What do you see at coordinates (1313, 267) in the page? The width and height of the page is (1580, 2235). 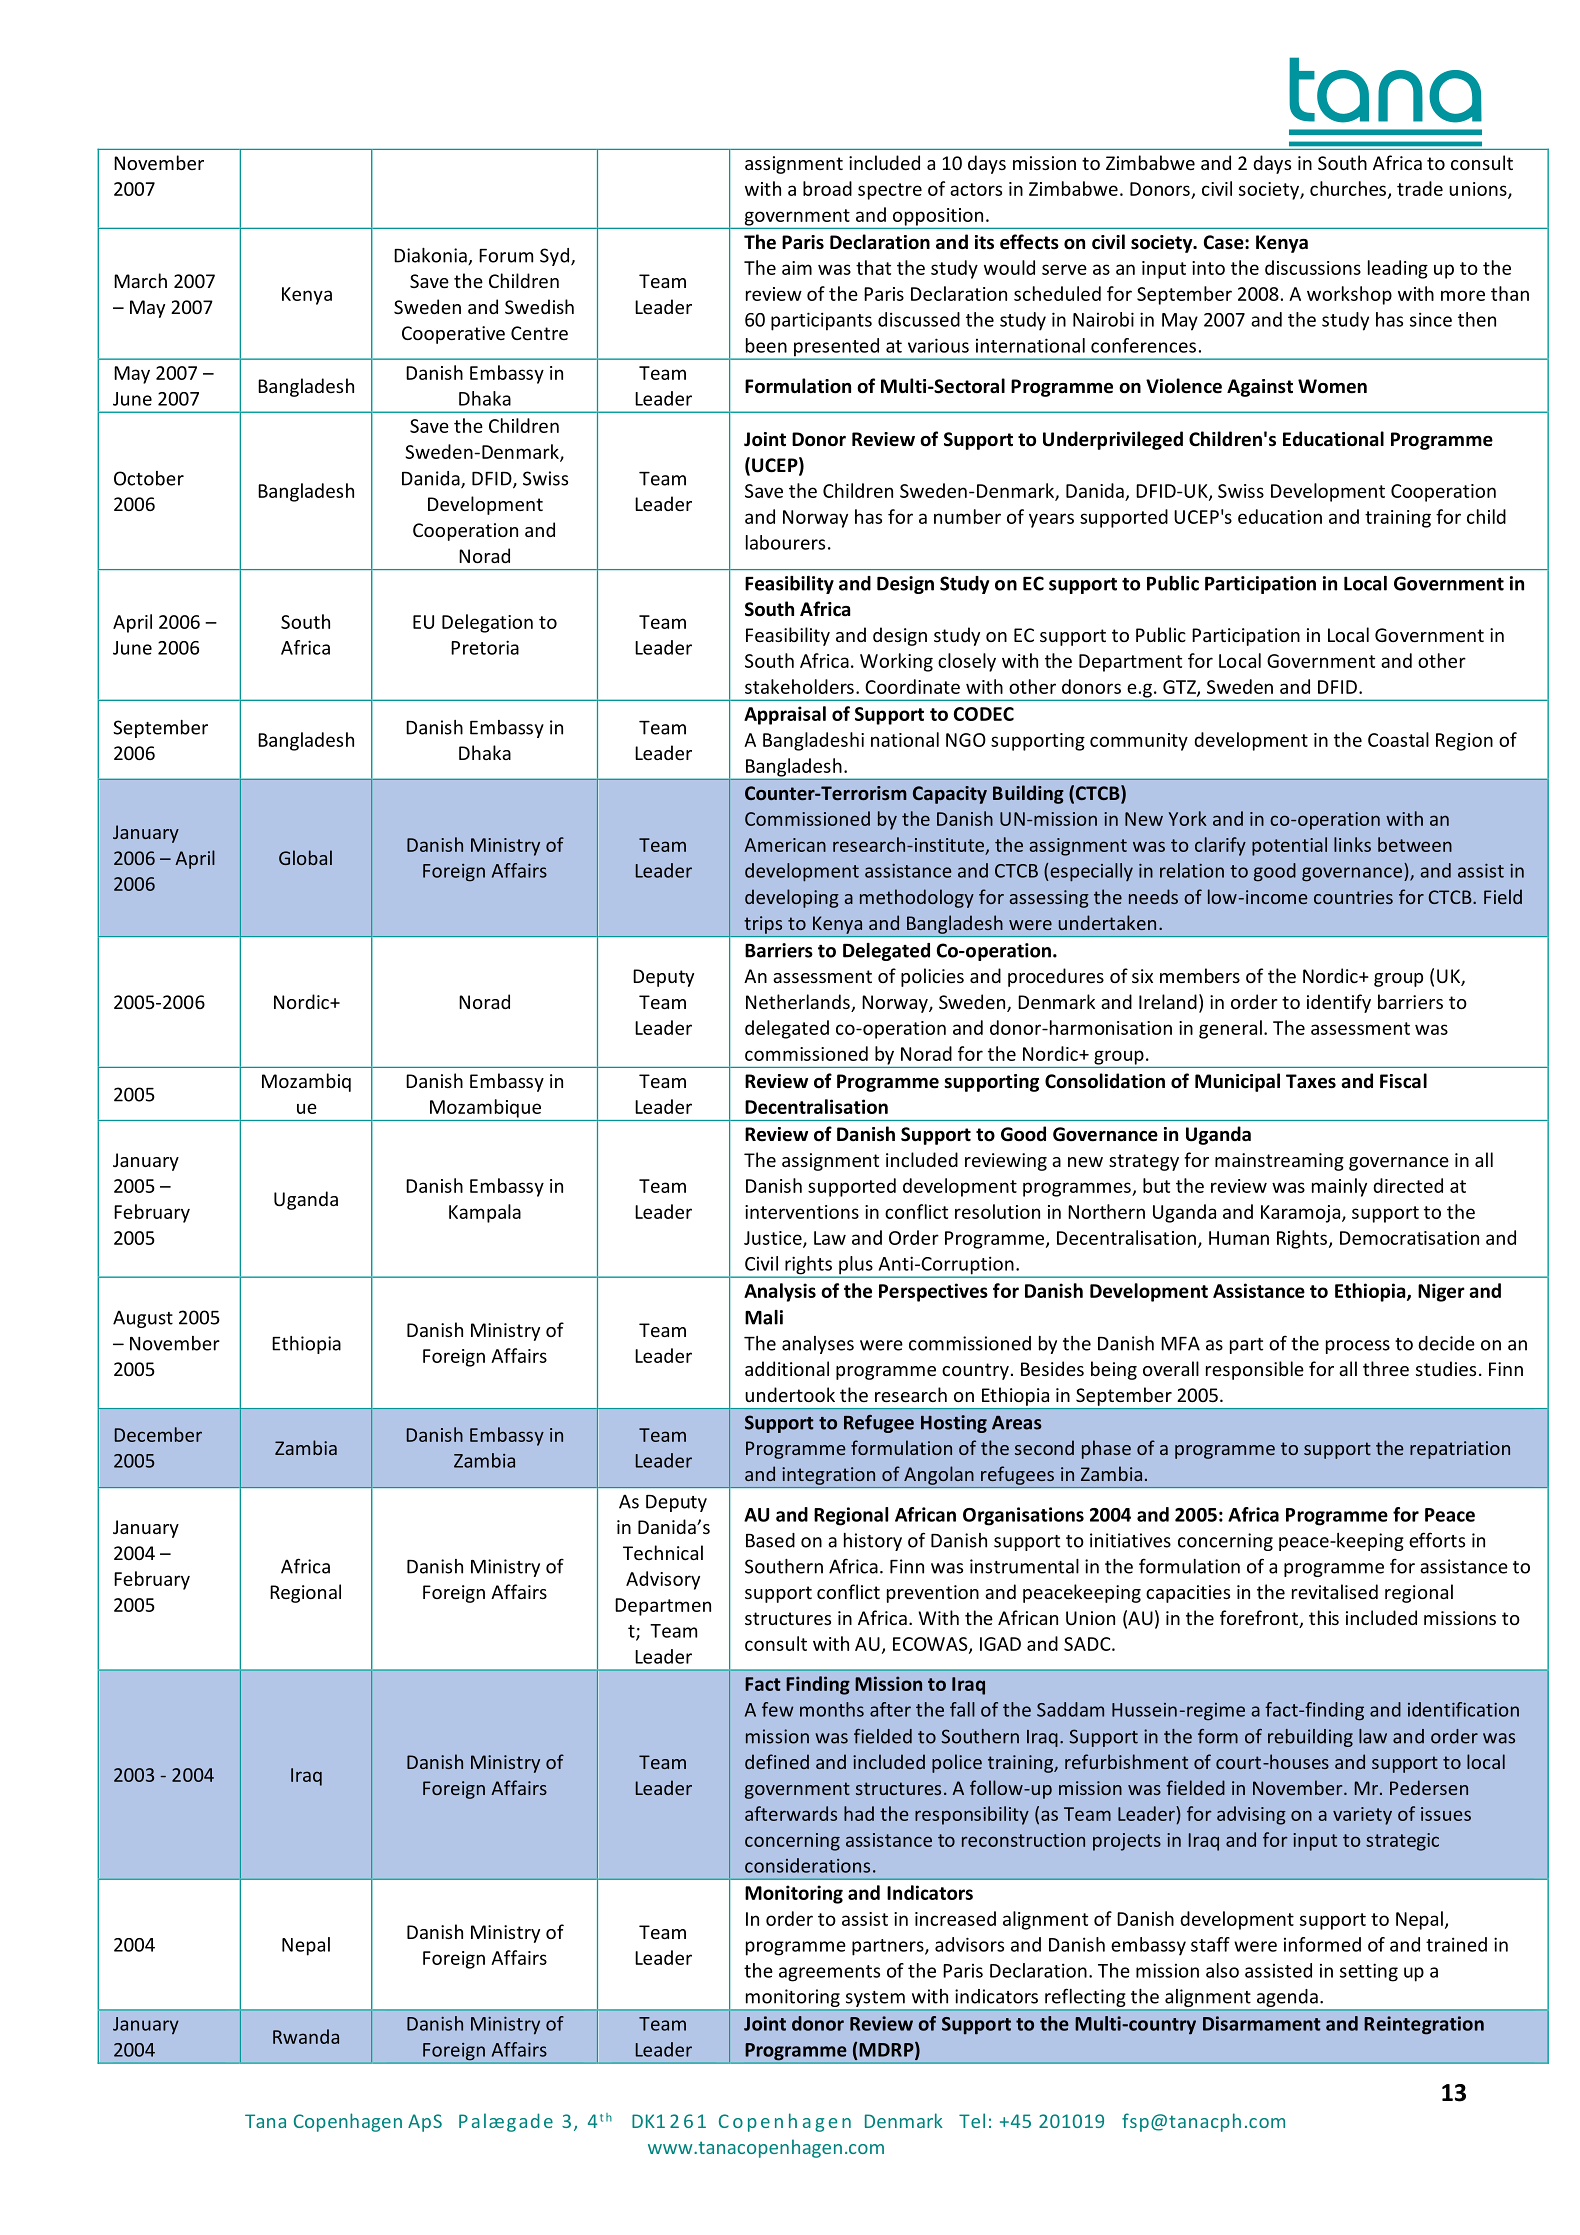 I see `discussions` at bounding box center [1313, 267].
